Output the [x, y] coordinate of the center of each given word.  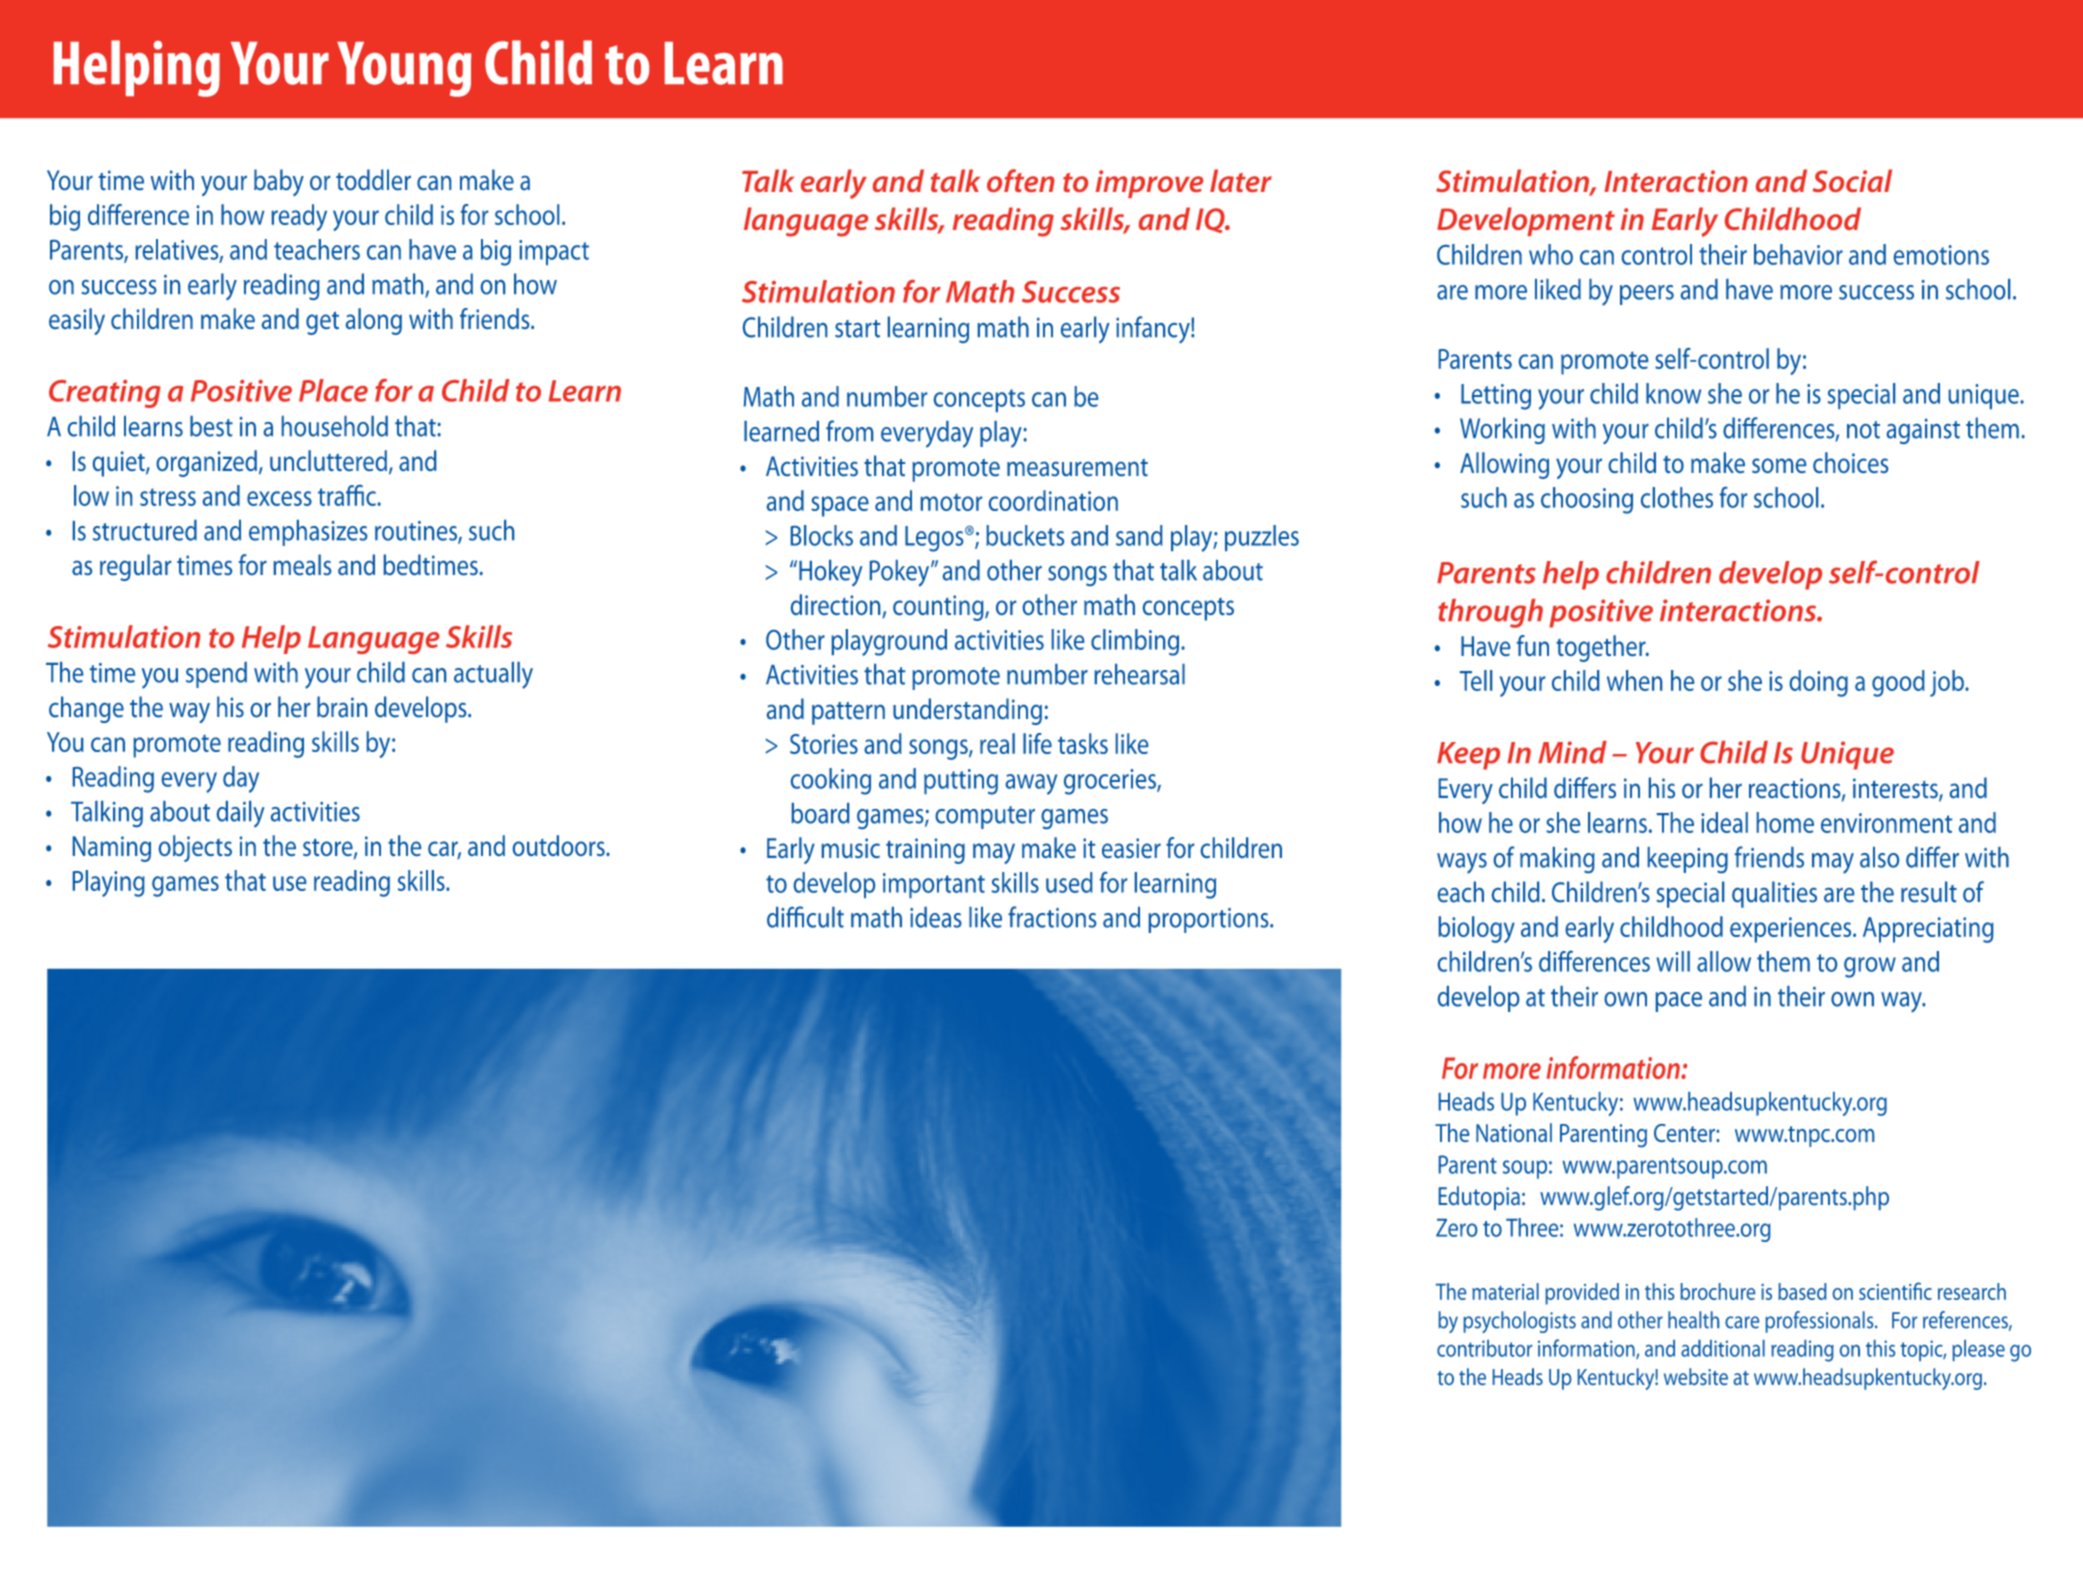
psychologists [1520, 1322]
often [1021, 180]
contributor [1484, 1348]
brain [342, 707]
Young [404, 69]
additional [1723, 1348]
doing [1819, 683]
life [1037, 743]
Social [1852, 180]
